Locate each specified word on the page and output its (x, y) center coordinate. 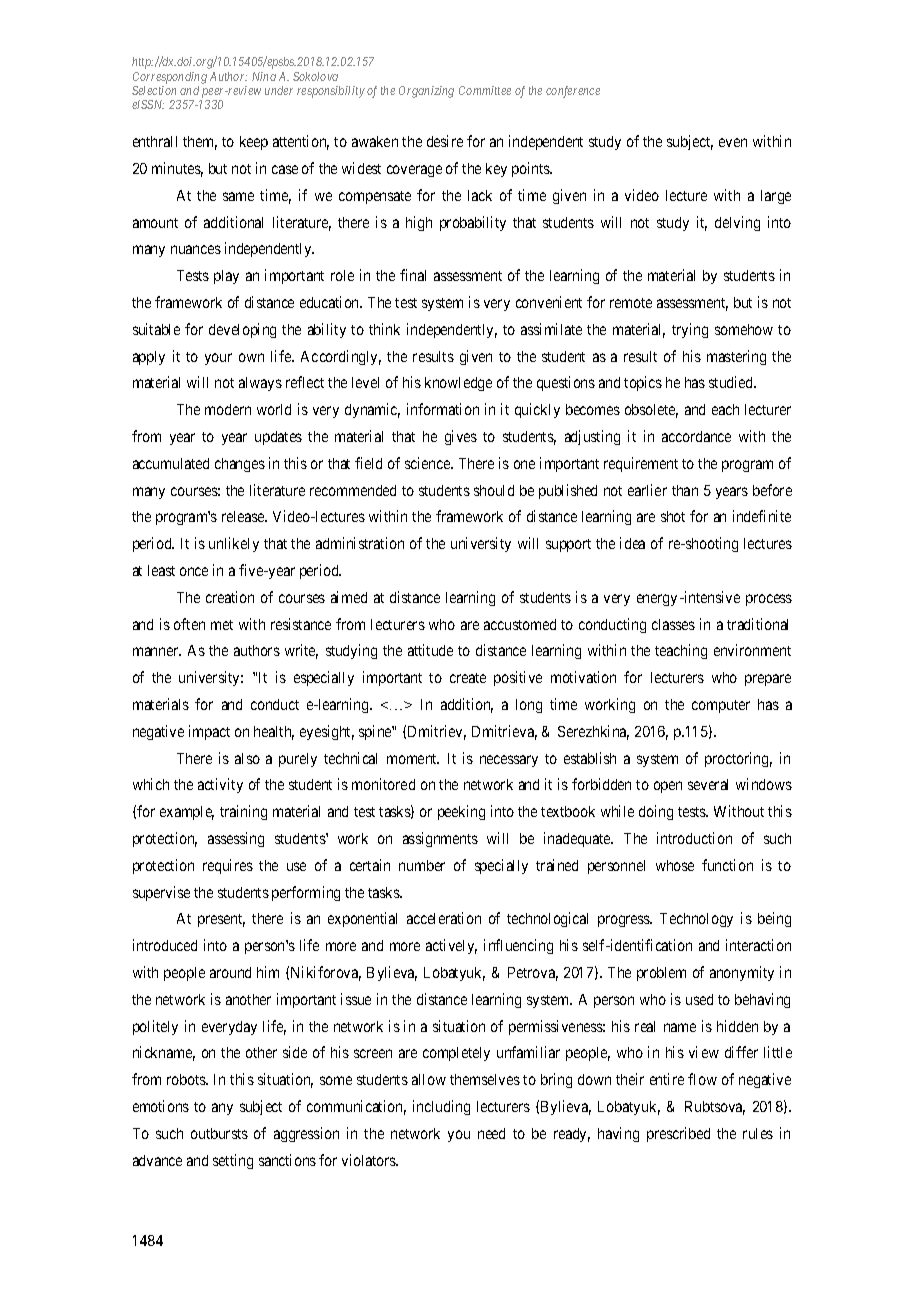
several (708, 784)
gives (461, 437)
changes (240, 465)
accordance (696, 436)
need (491, 1133)
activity (220, 785)
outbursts (219, 1133)
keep (254, 143)
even (733, 142)
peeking (461, 812)
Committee (485, 90)
